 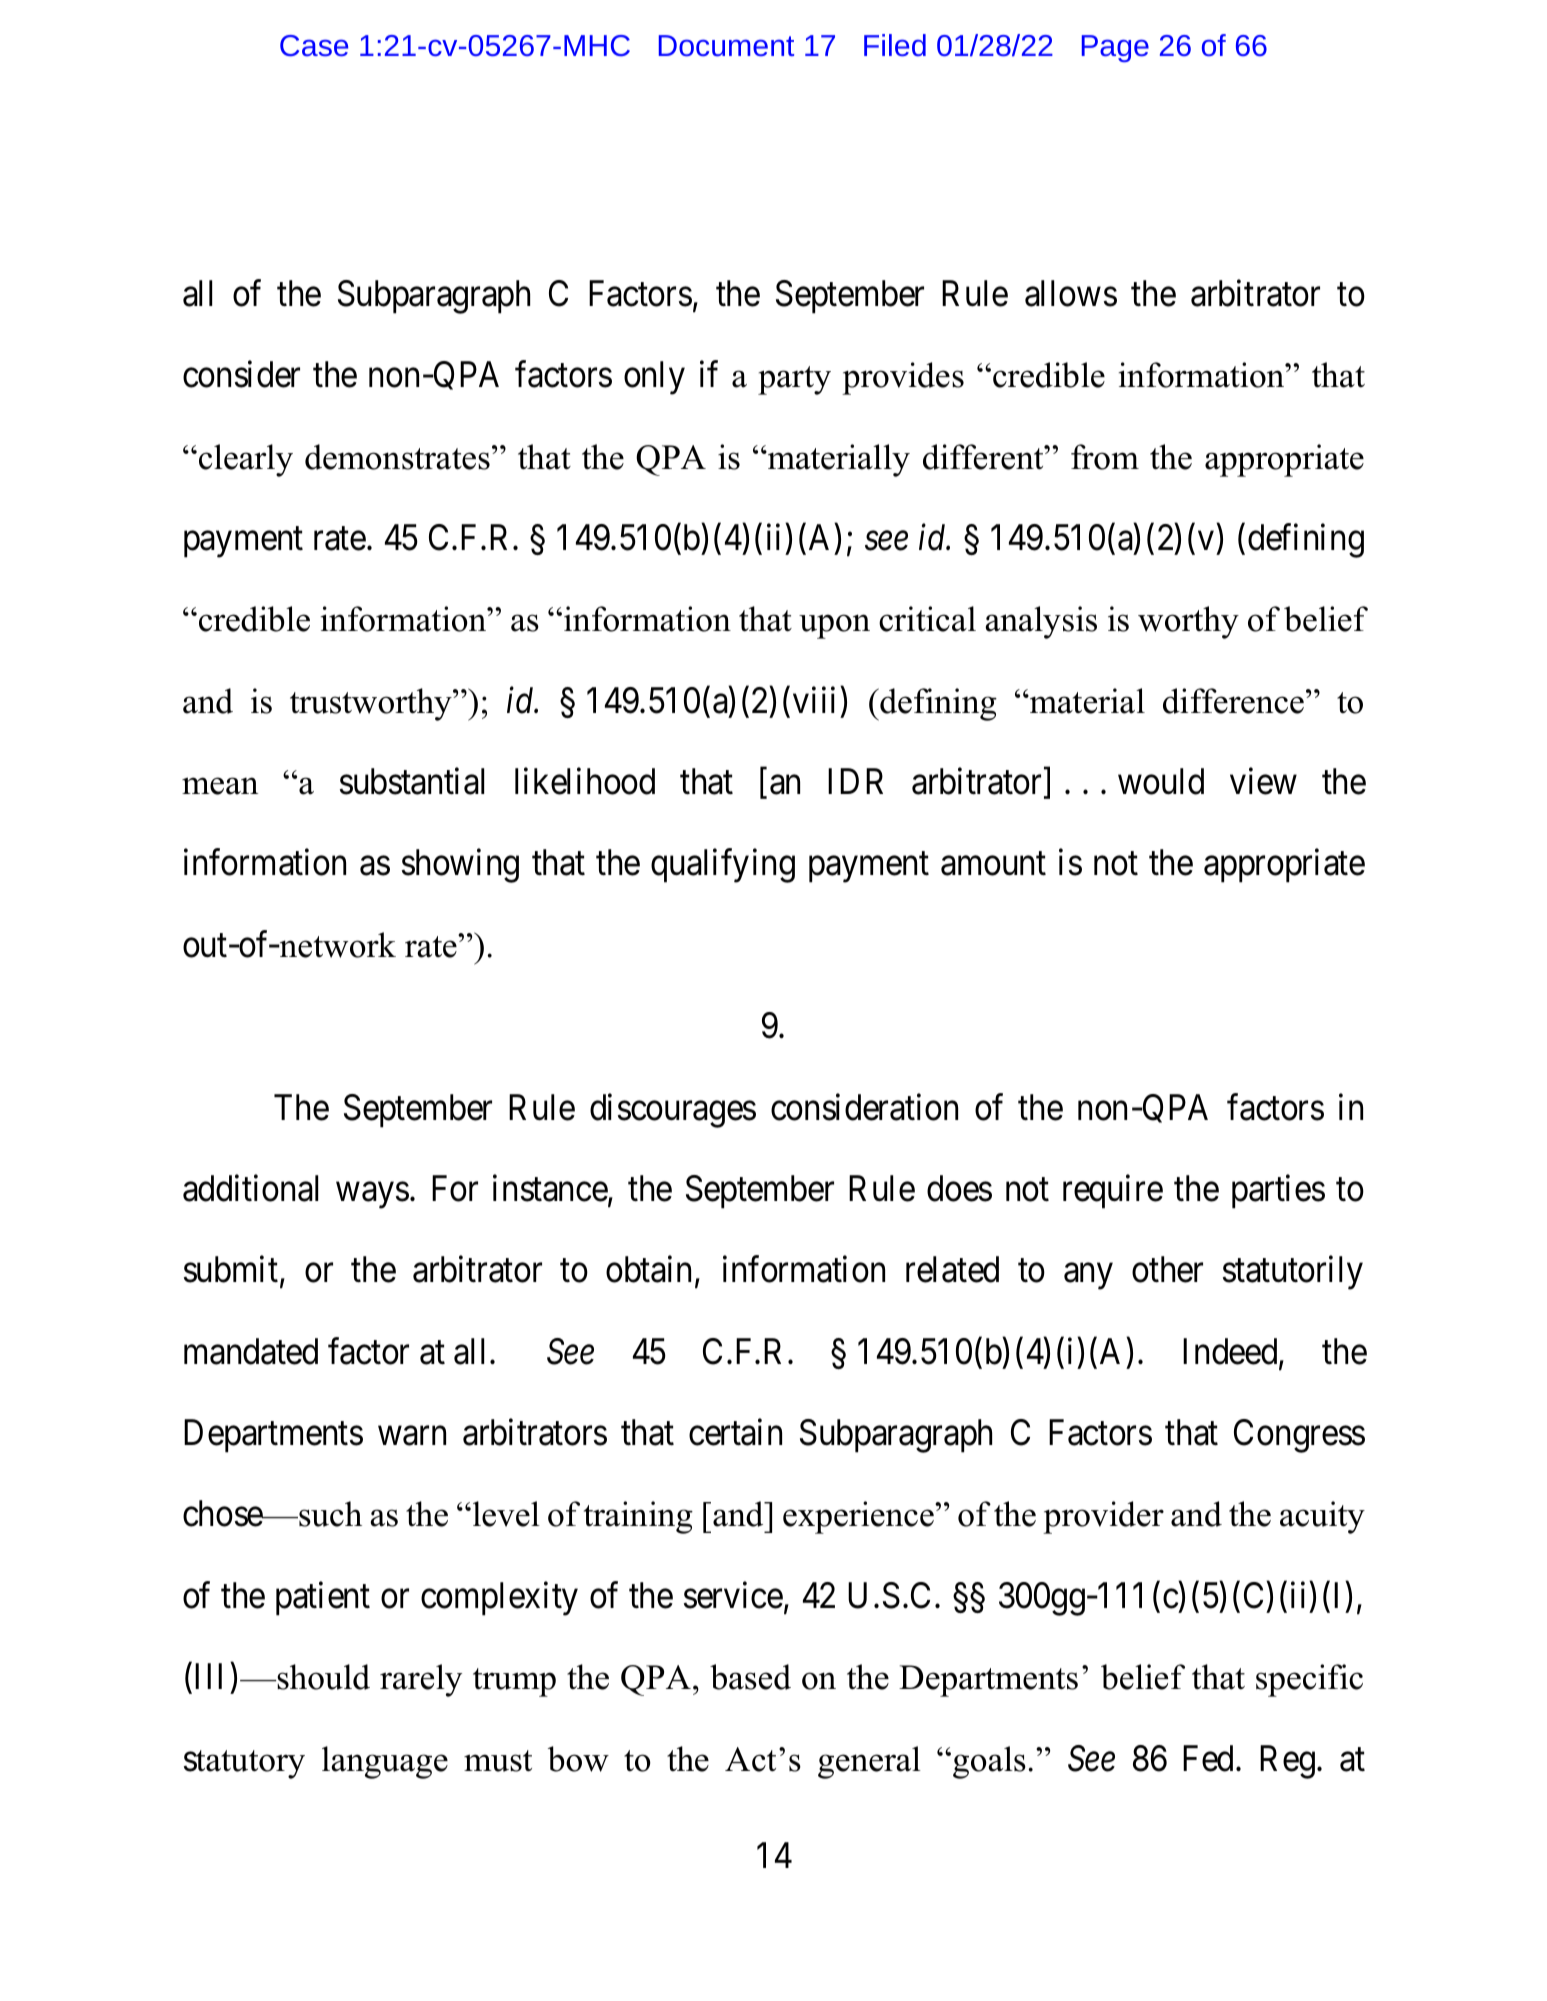 What do you see at coordinates (723, 866) in the screenshot?
I see `qualifying` at bounding box center [723, 866].
